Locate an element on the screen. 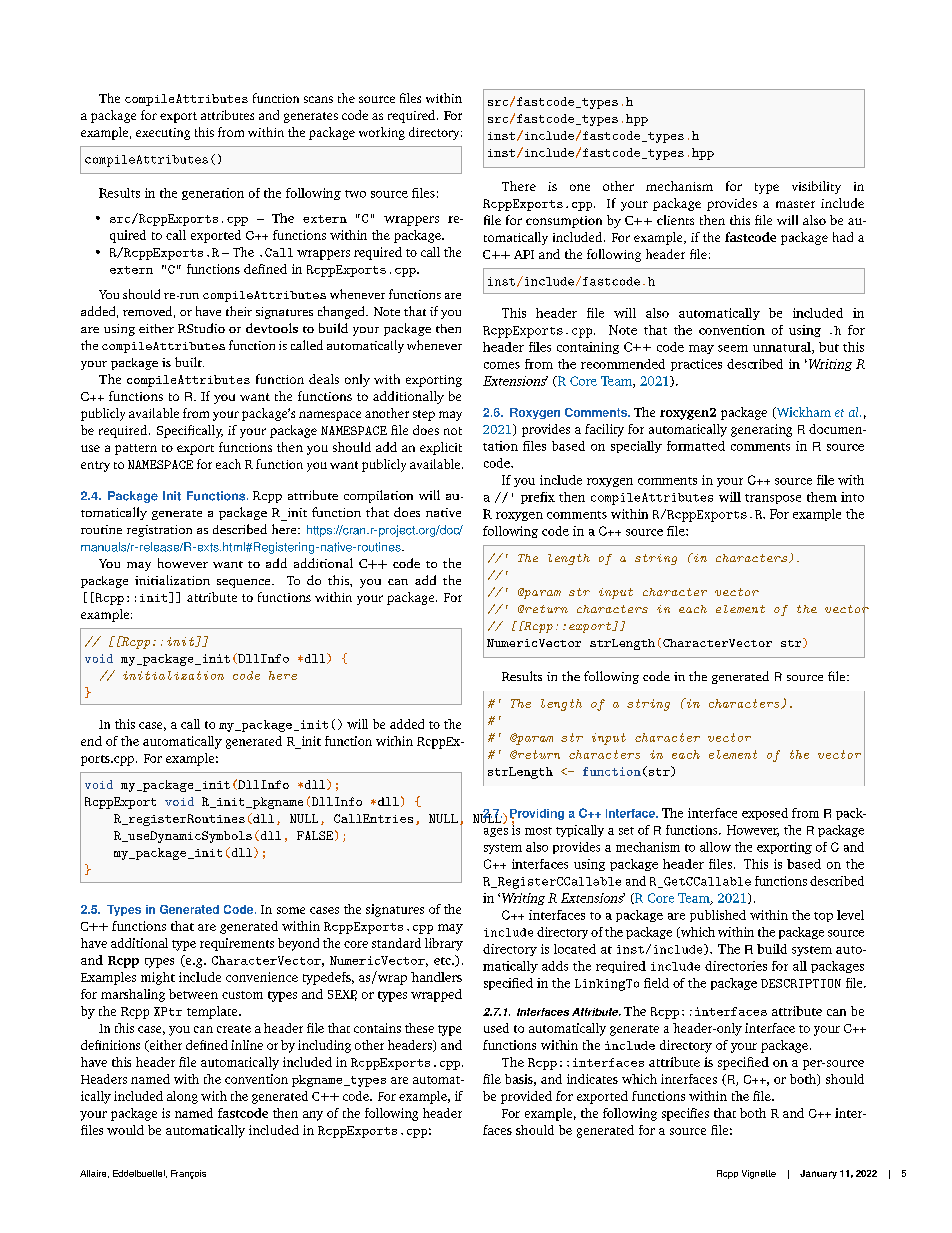 Image resolution: width=952 pixels, height=1233 pixels. along is located at coordinates (182, 1097).
